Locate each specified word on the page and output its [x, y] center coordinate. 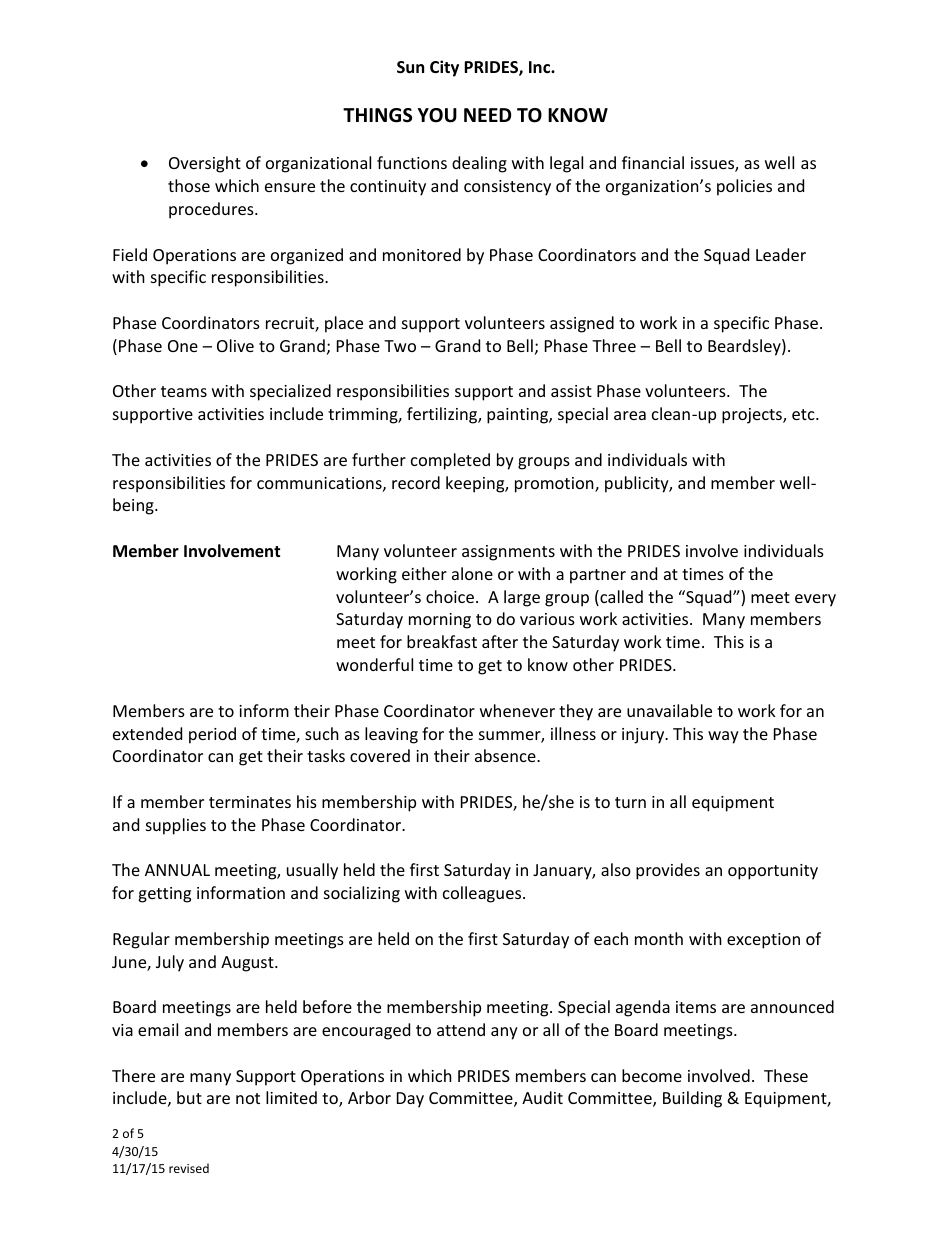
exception [763, 941]
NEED [487, 115]
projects [753, 416]
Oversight [205, 164]
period [212, 735]
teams [184, 391]
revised [189, 1168]
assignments [508, 553]
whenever [517, 710]
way [723, 737]
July [170, 963]
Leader [781, 254]
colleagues [483, 894]
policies [744, 187]
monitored [422, 254]
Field [130, 254]
